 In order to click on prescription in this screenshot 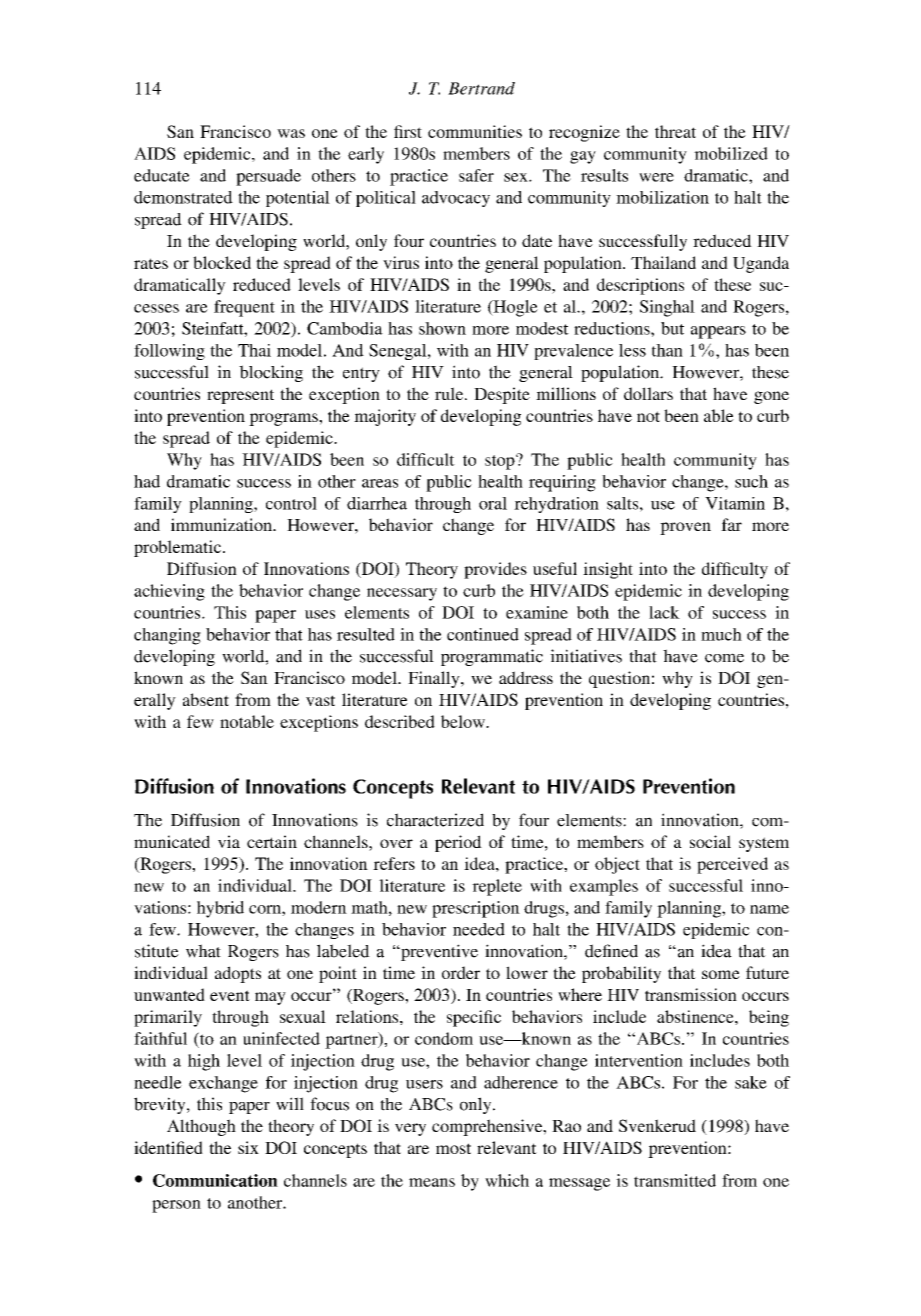, I will do `click(476, 909)`.
